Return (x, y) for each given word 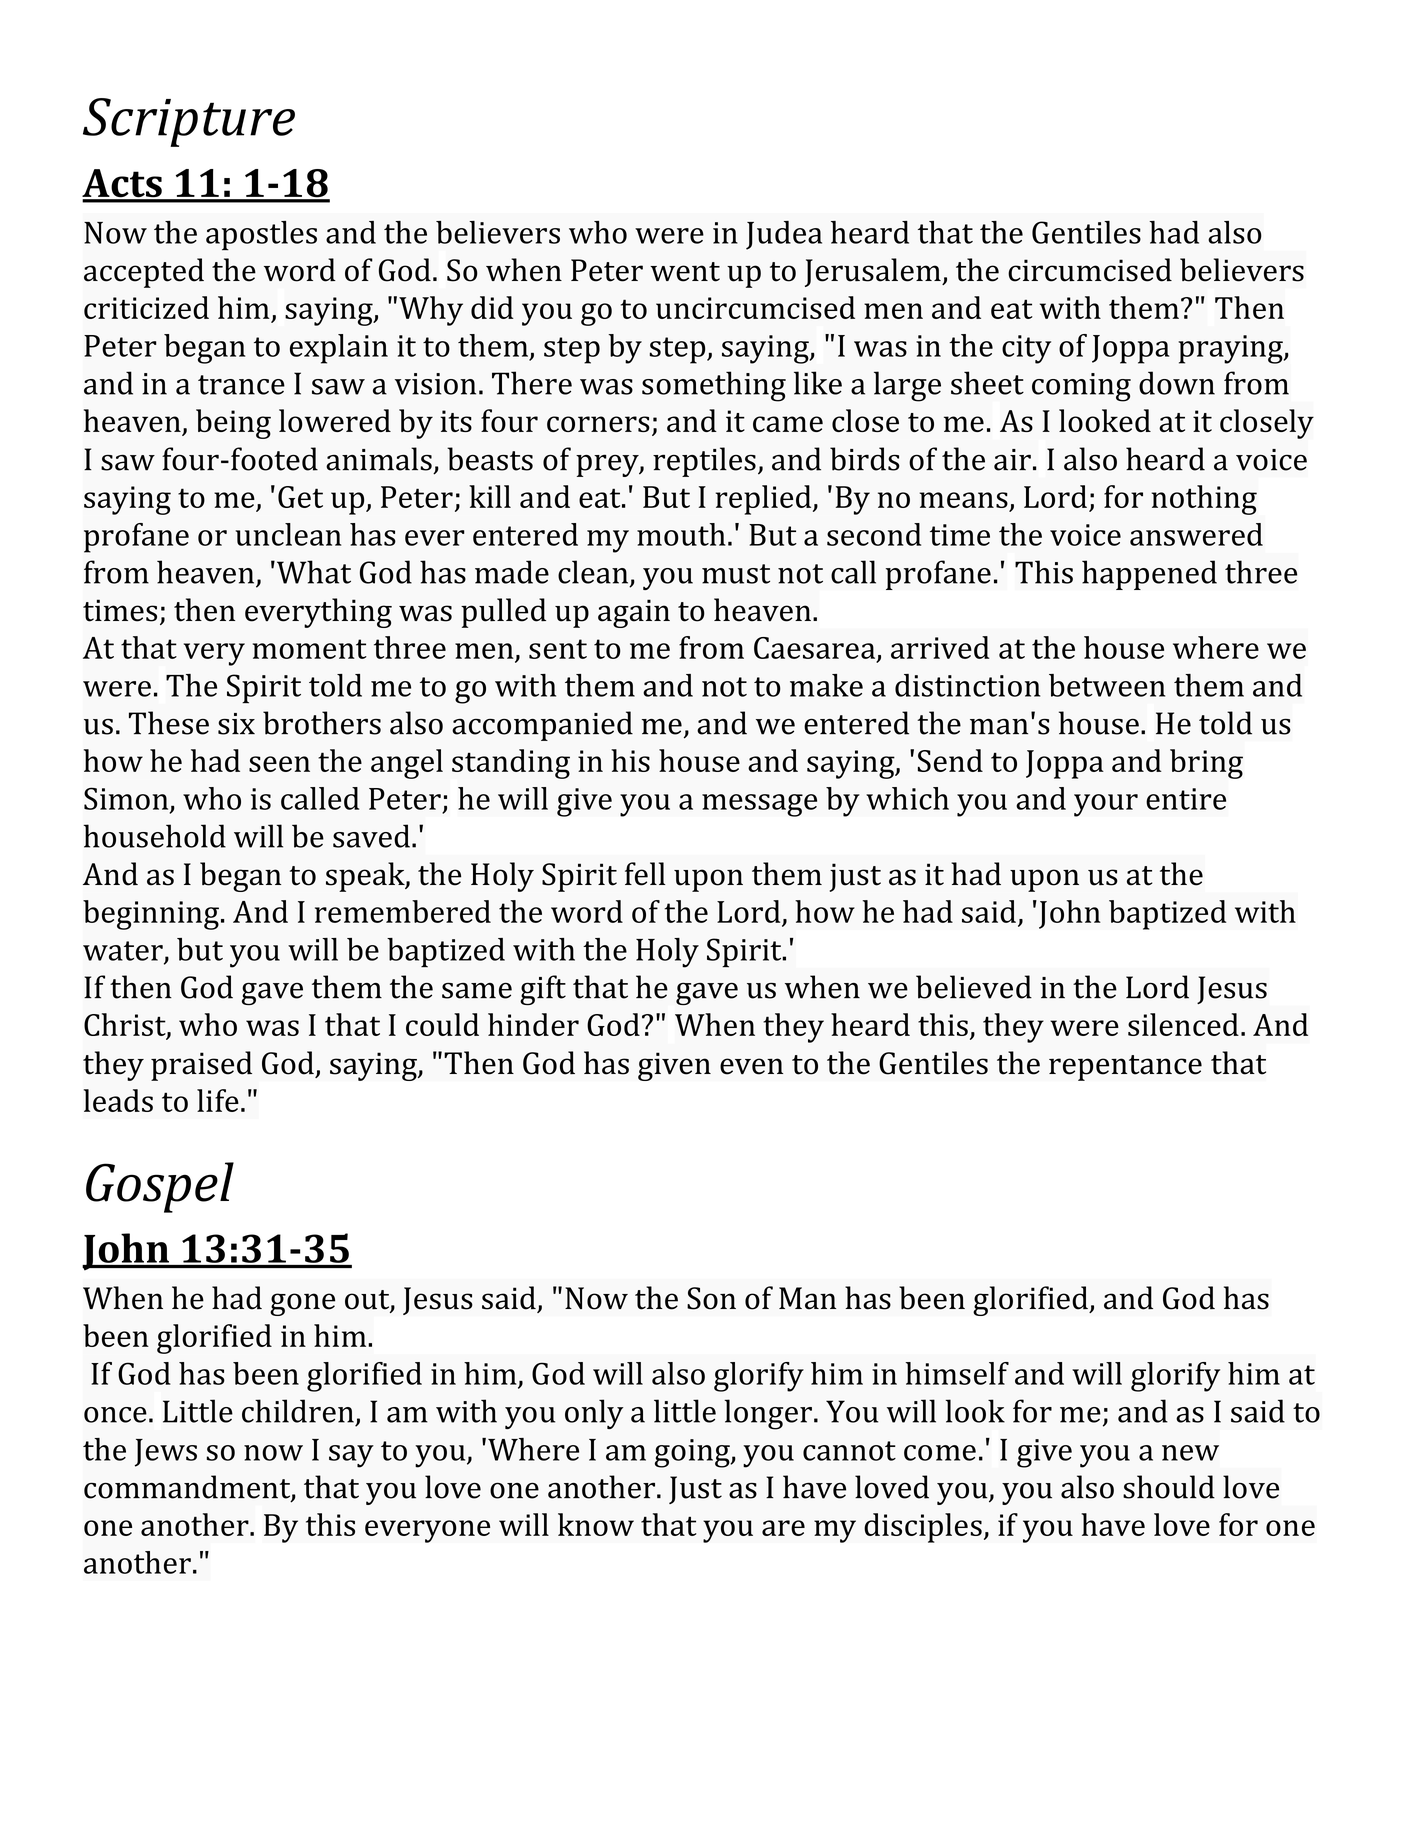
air (1012, 460)
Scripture (189, 122)
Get (300, 497)
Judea (784, 235)
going (693, 1453)
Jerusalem (874, 272)
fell (645, 874)
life (218, 1100)
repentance (1125, 1068)
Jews (166, 1453)
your (1106, 805)
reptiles (704, 462)
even (751, 1066)
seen (279, 764)
